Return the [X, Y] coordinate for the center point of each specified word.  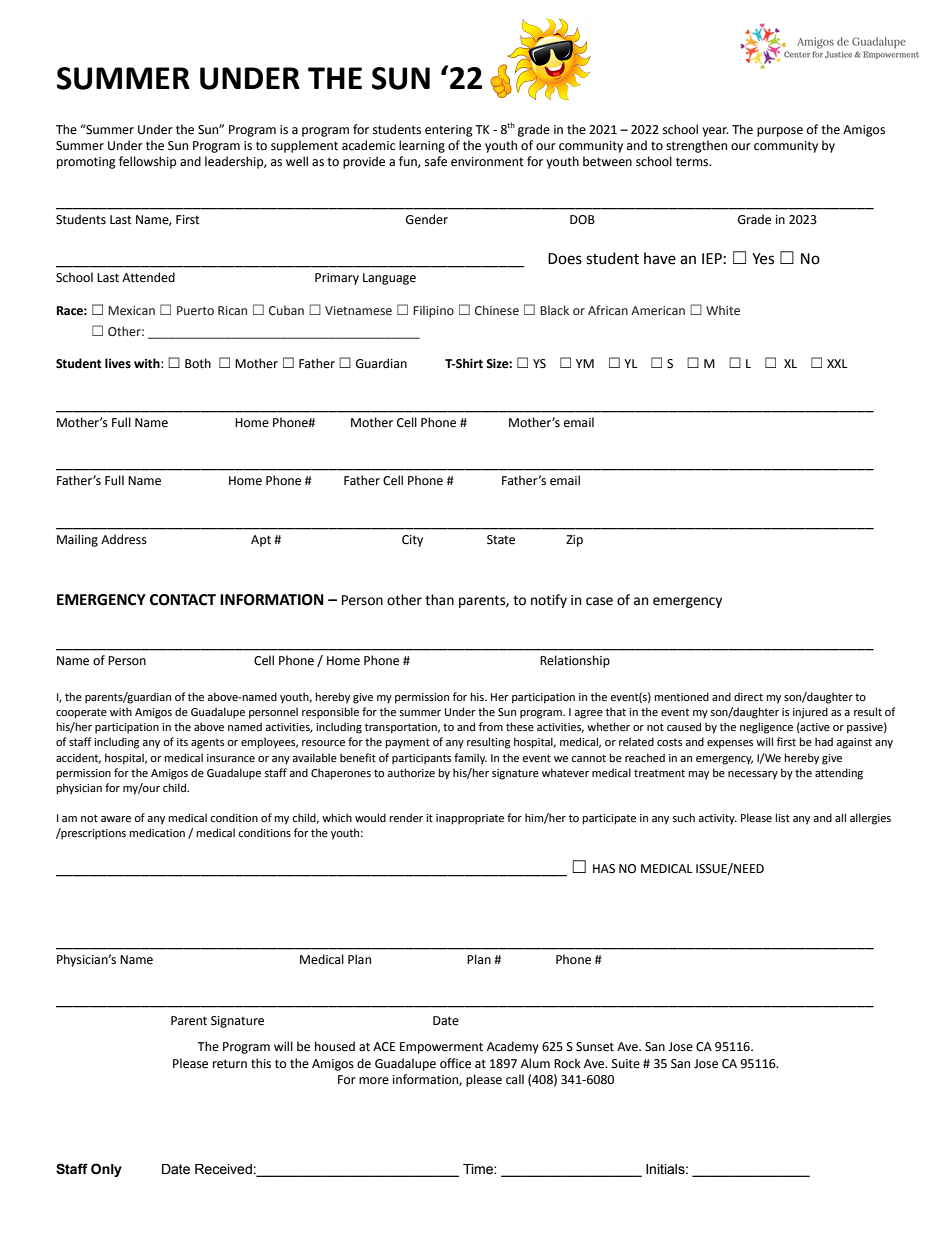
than [439, 600]
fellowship [147, 162]
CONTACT [183, 600]
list [782, 817]
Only [106, 1170]
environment [487, 162]
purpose [780, 132]
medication [157, 832]
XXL [837, 363]
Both [198, 363]
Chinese [497, 310]
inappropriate [470, 819]
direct [748, 696]
